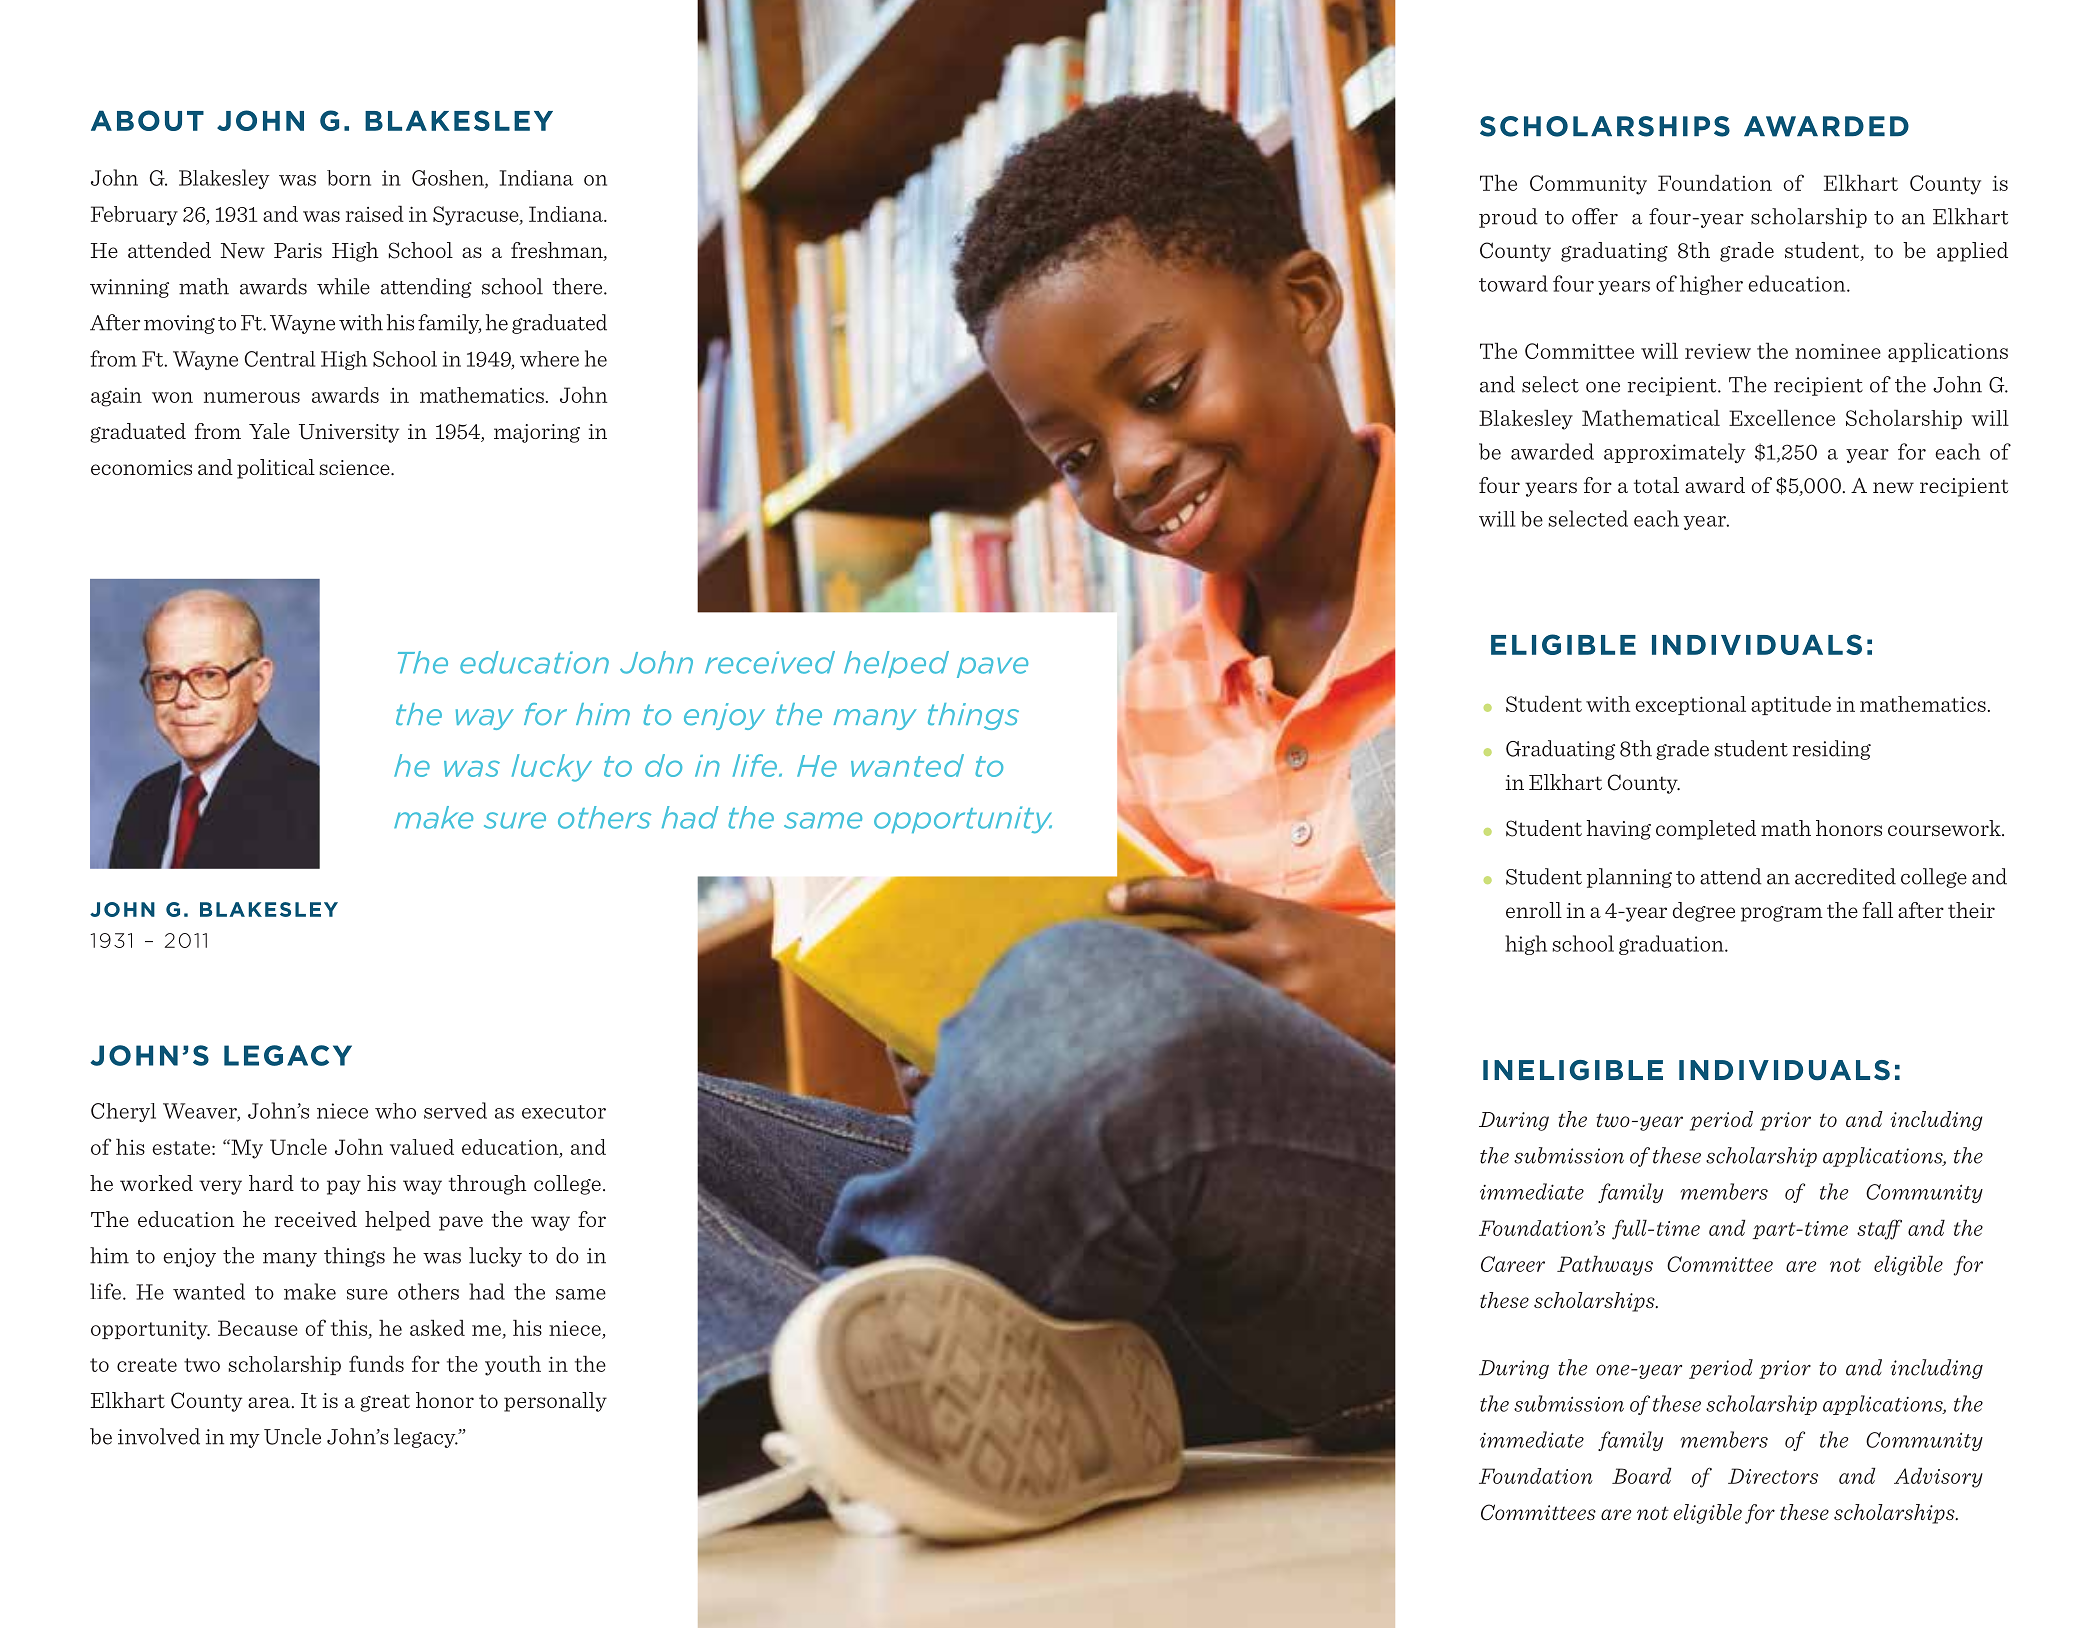 This page has width=2093, height=1628. What do you see at coordinates (1706, 830) in the page?
I see `completed` at bounding box center [1706, 830].
